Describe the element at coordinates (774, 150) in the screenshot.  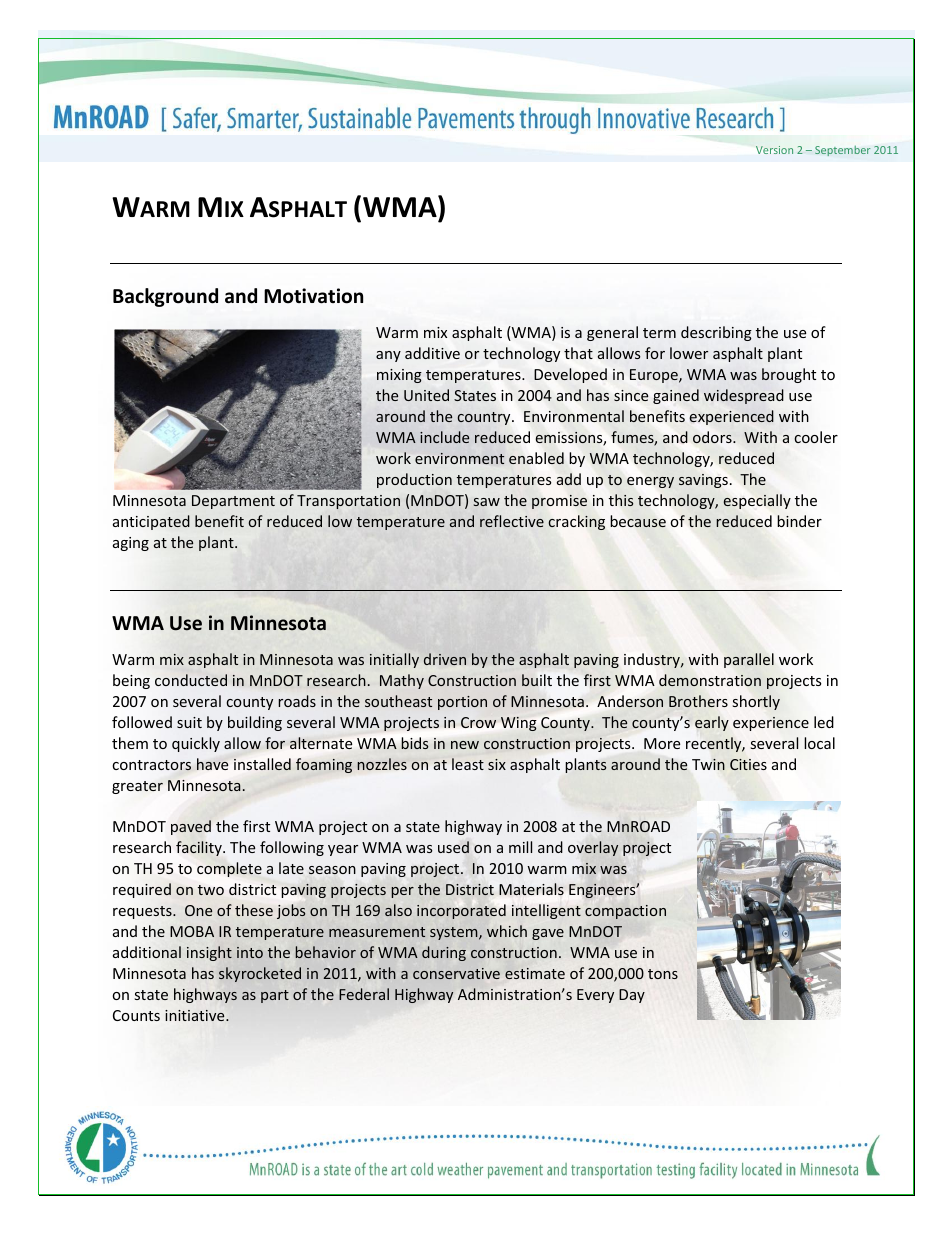
I see `Version` at that location.
